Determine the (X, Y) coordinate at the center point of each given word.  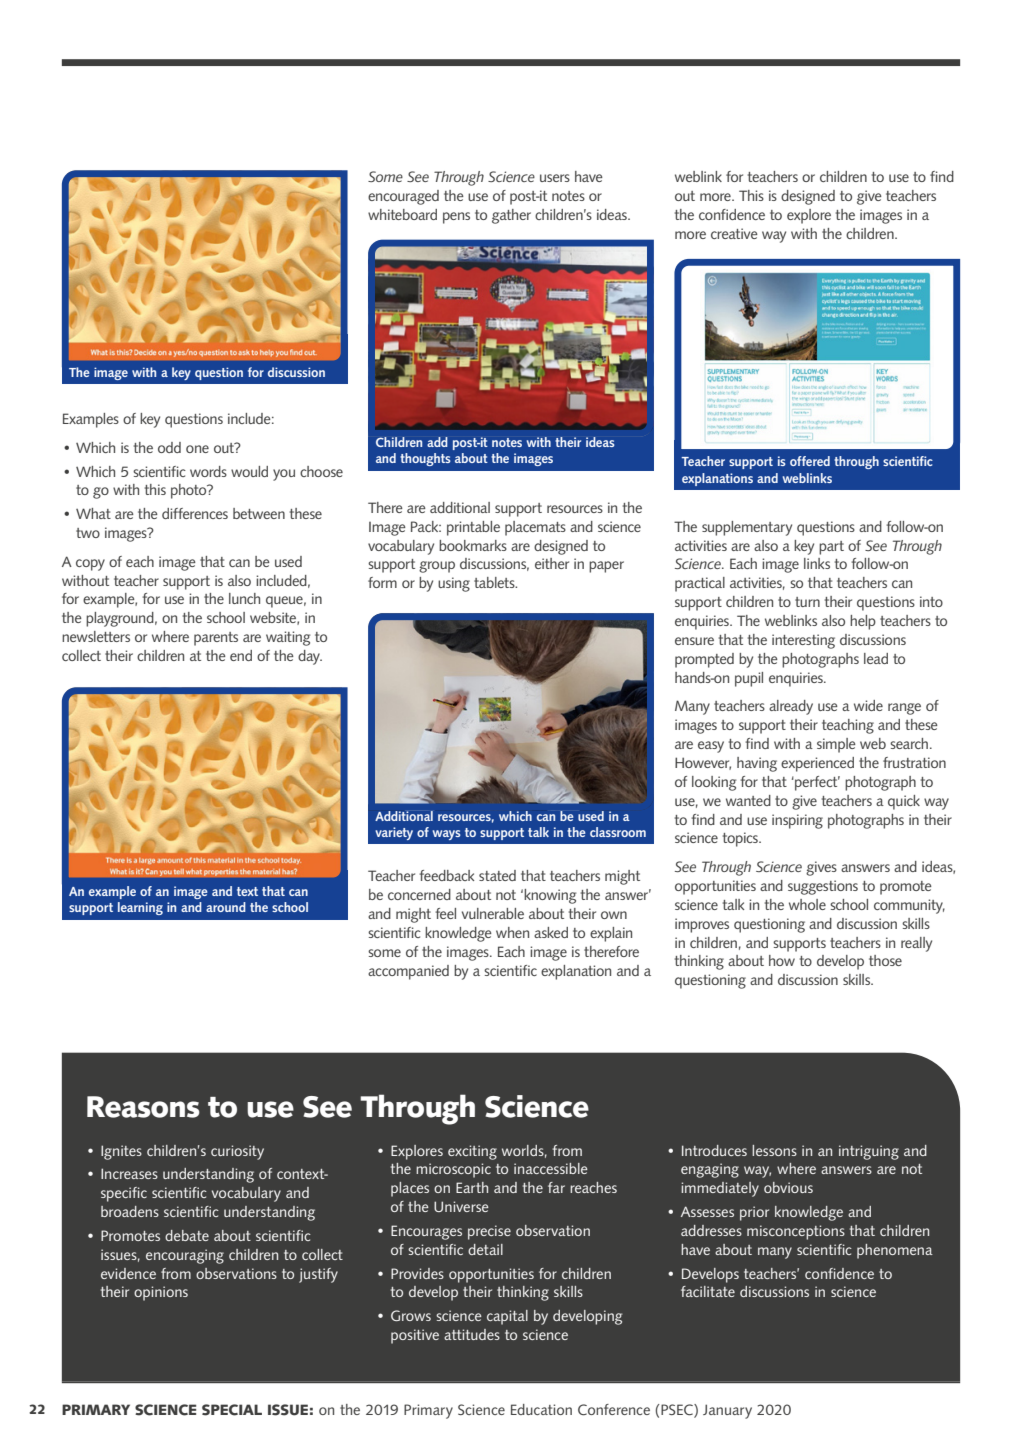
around (226, 907)
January (727, 1411)
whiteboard (402, 214)
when (512, 932)
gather (511, 216)
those (885, 960)
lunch (244, 598)
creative (734, 233)
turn (807, 602)
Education (541, 1409)
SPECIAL (232, 1410)
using (454, 584)
